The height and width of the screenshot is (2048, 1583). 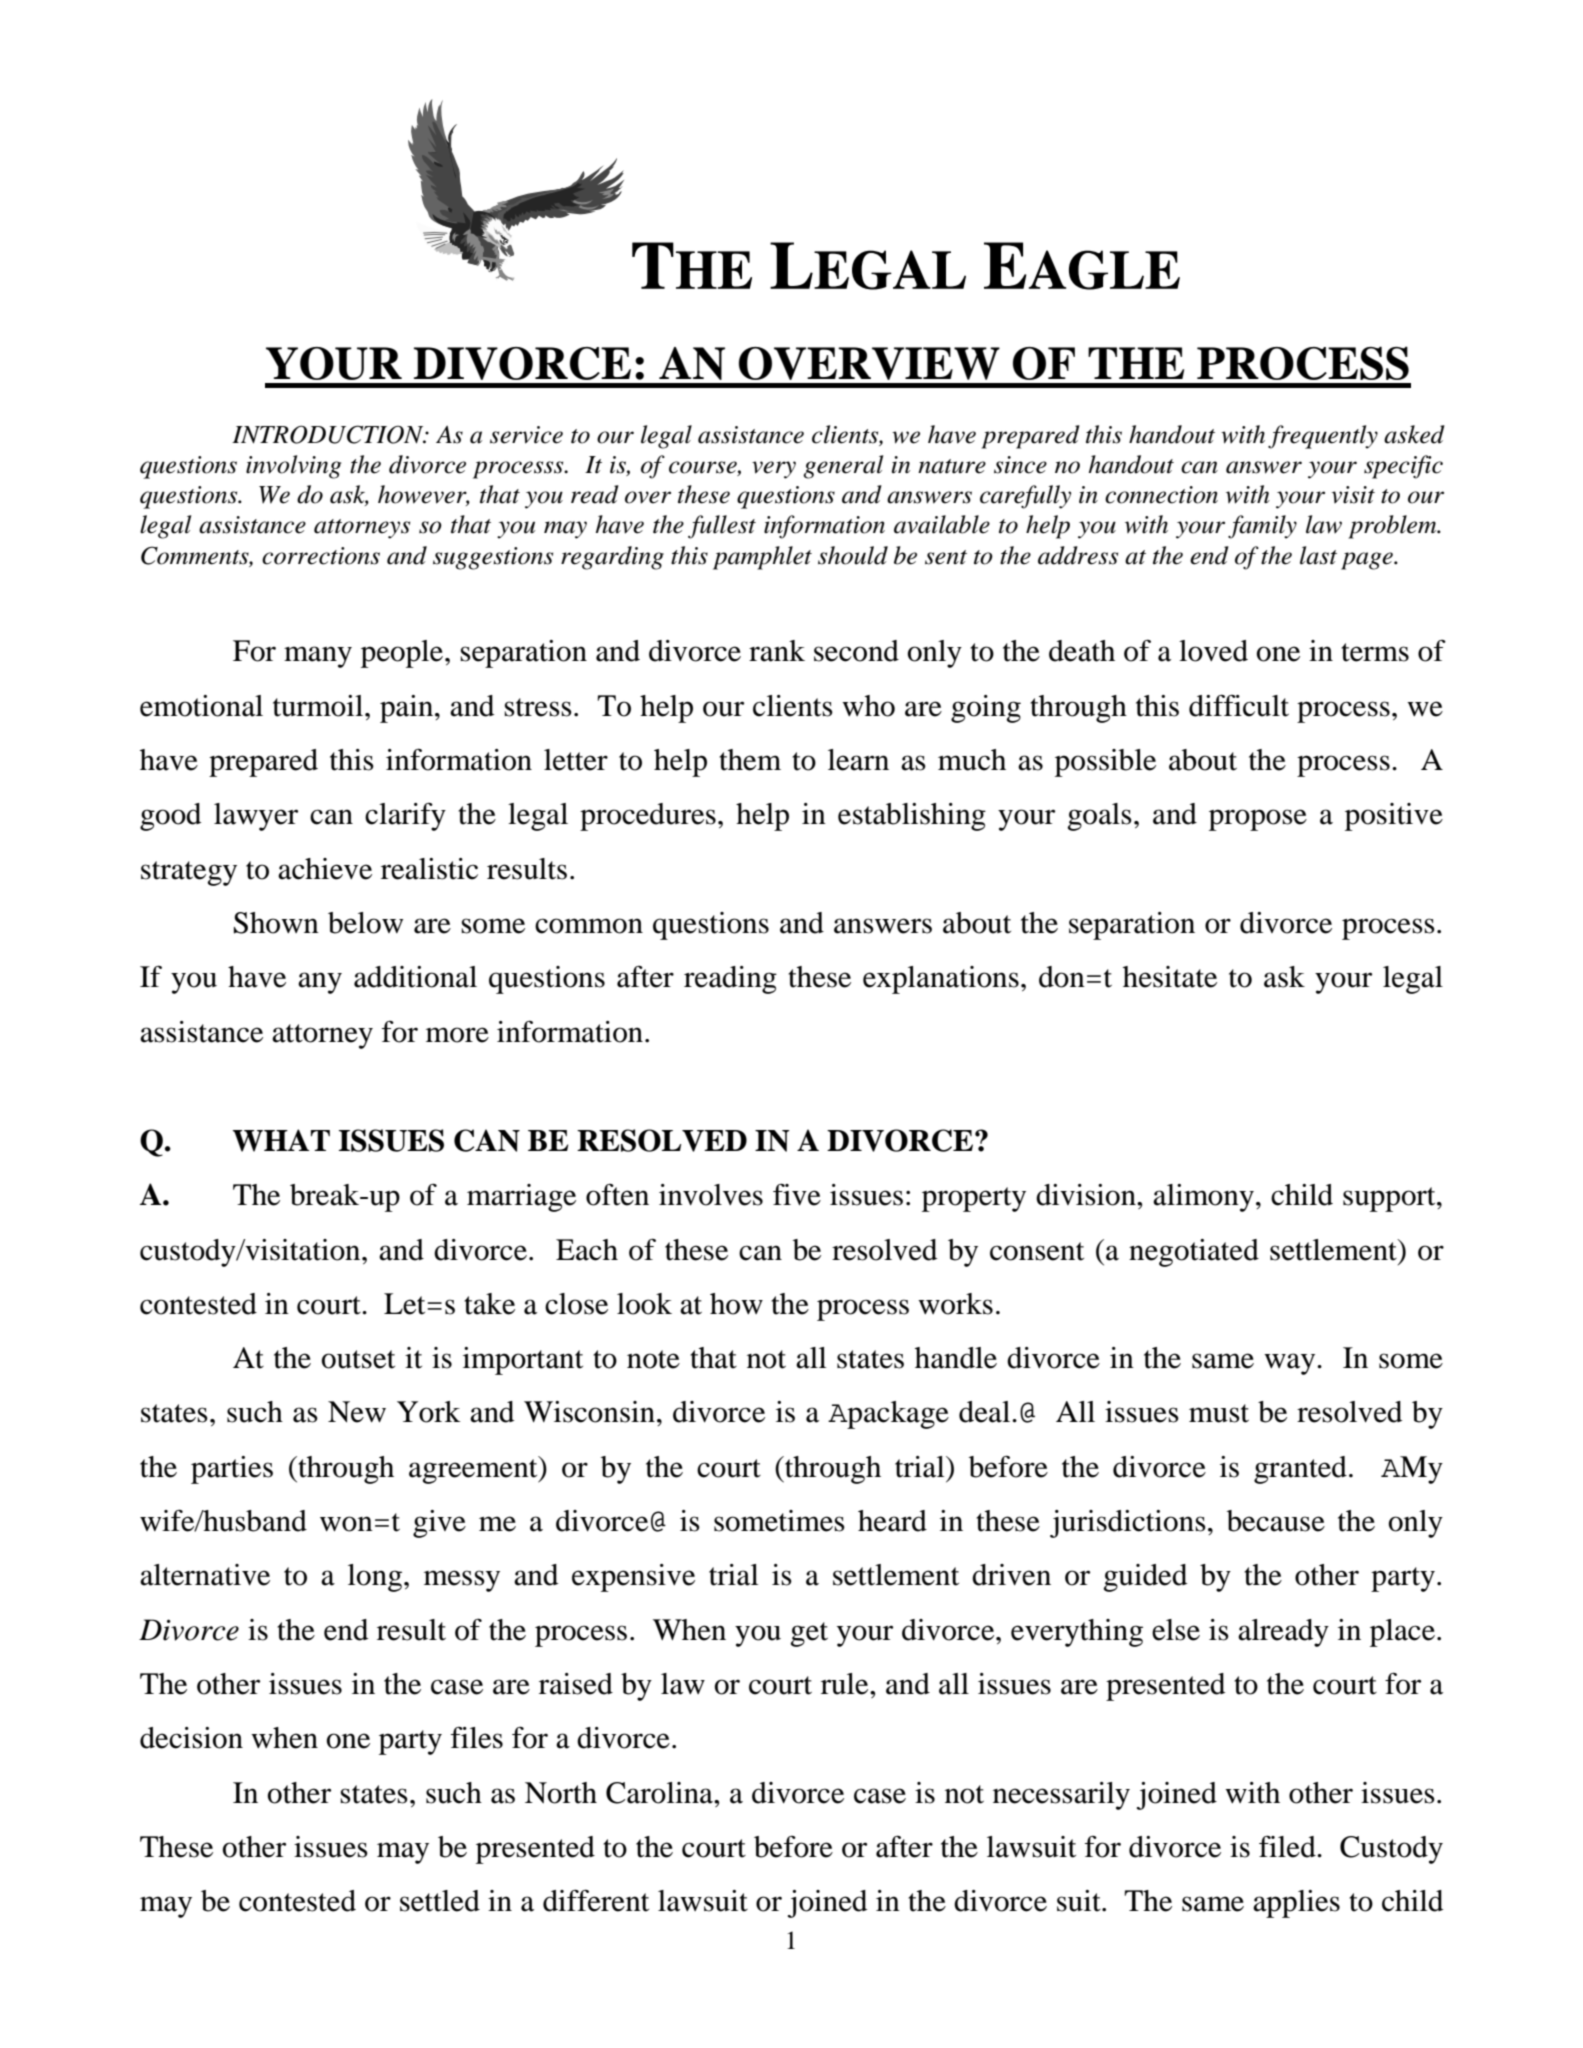 What do you see at coordinates (281, 1140) in the screenshot?
I see `WHAT` at bounding box center [281, 1140].
